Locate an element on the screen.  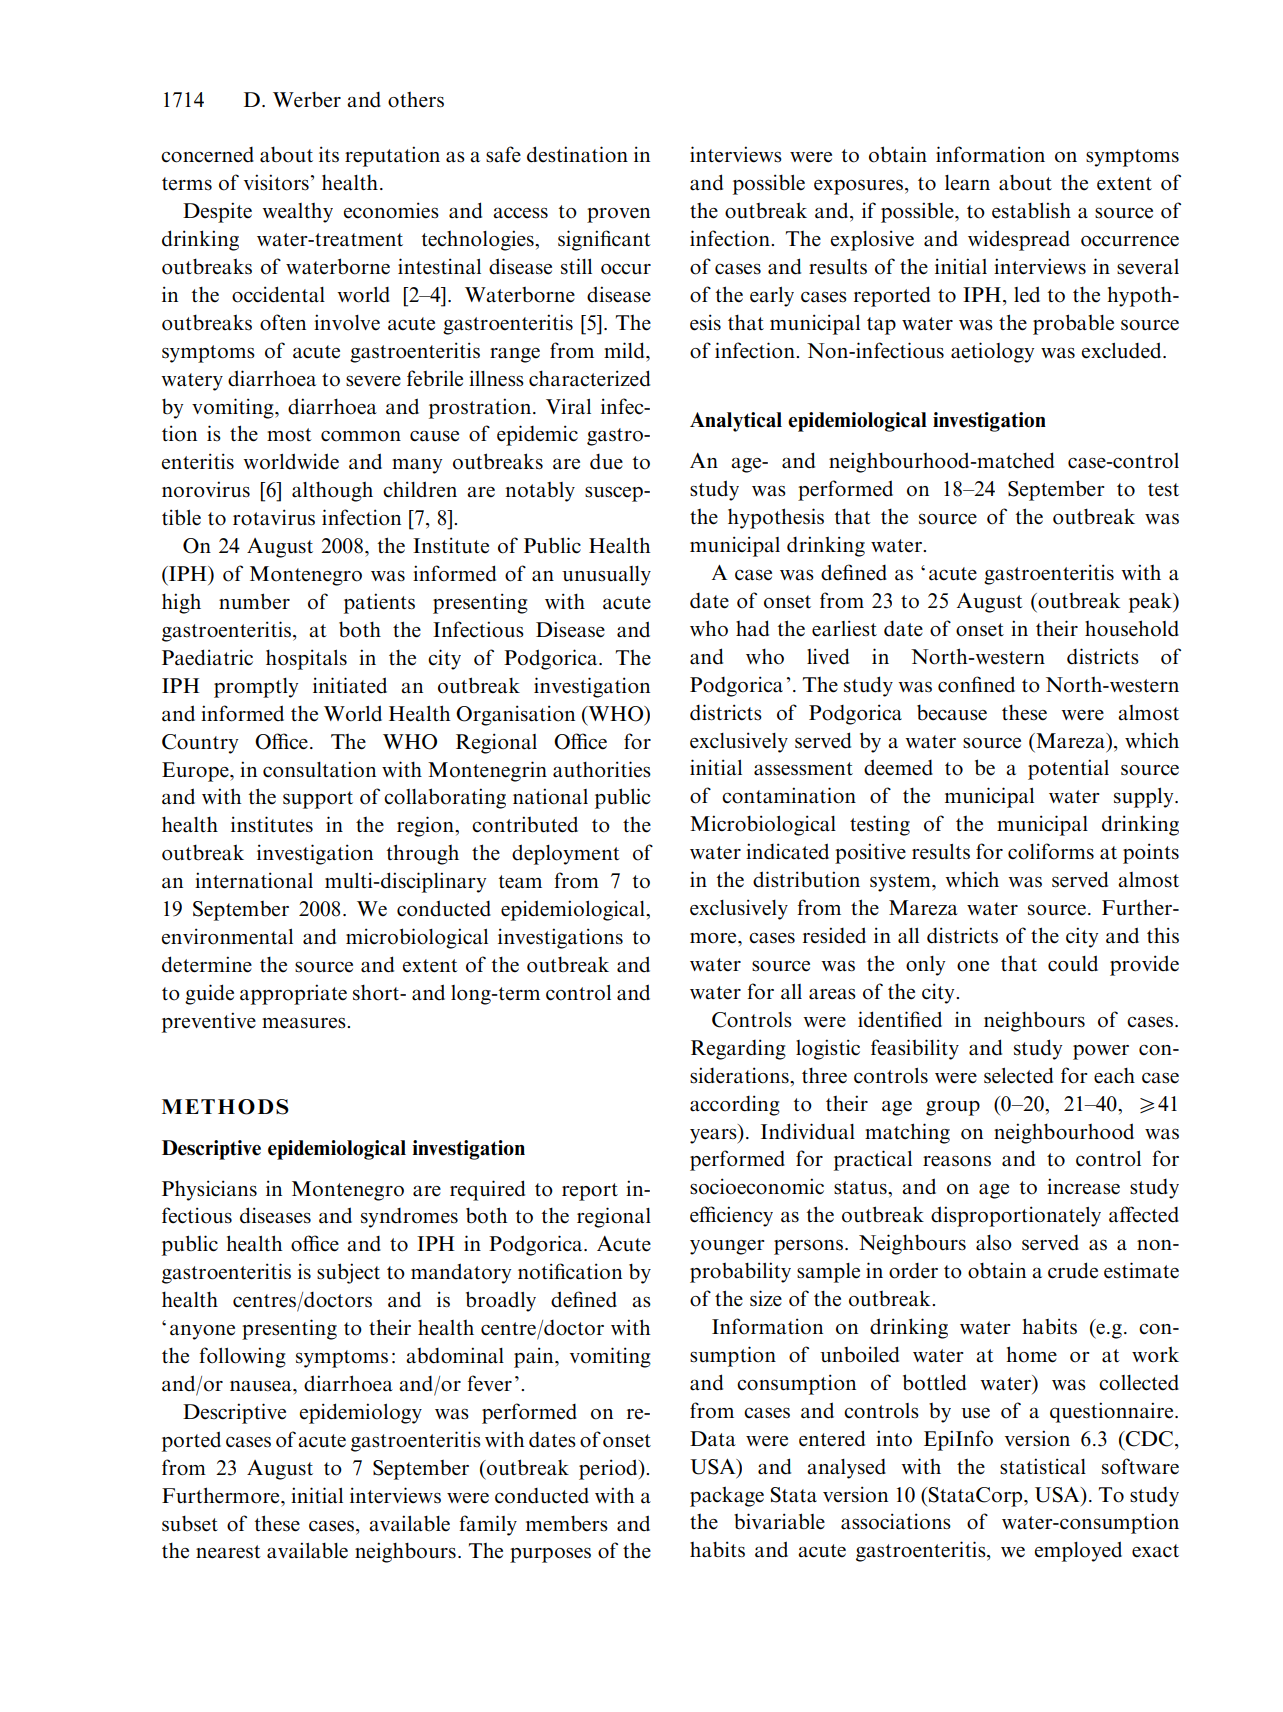
nearest is located at coordinates (228, 1552).
